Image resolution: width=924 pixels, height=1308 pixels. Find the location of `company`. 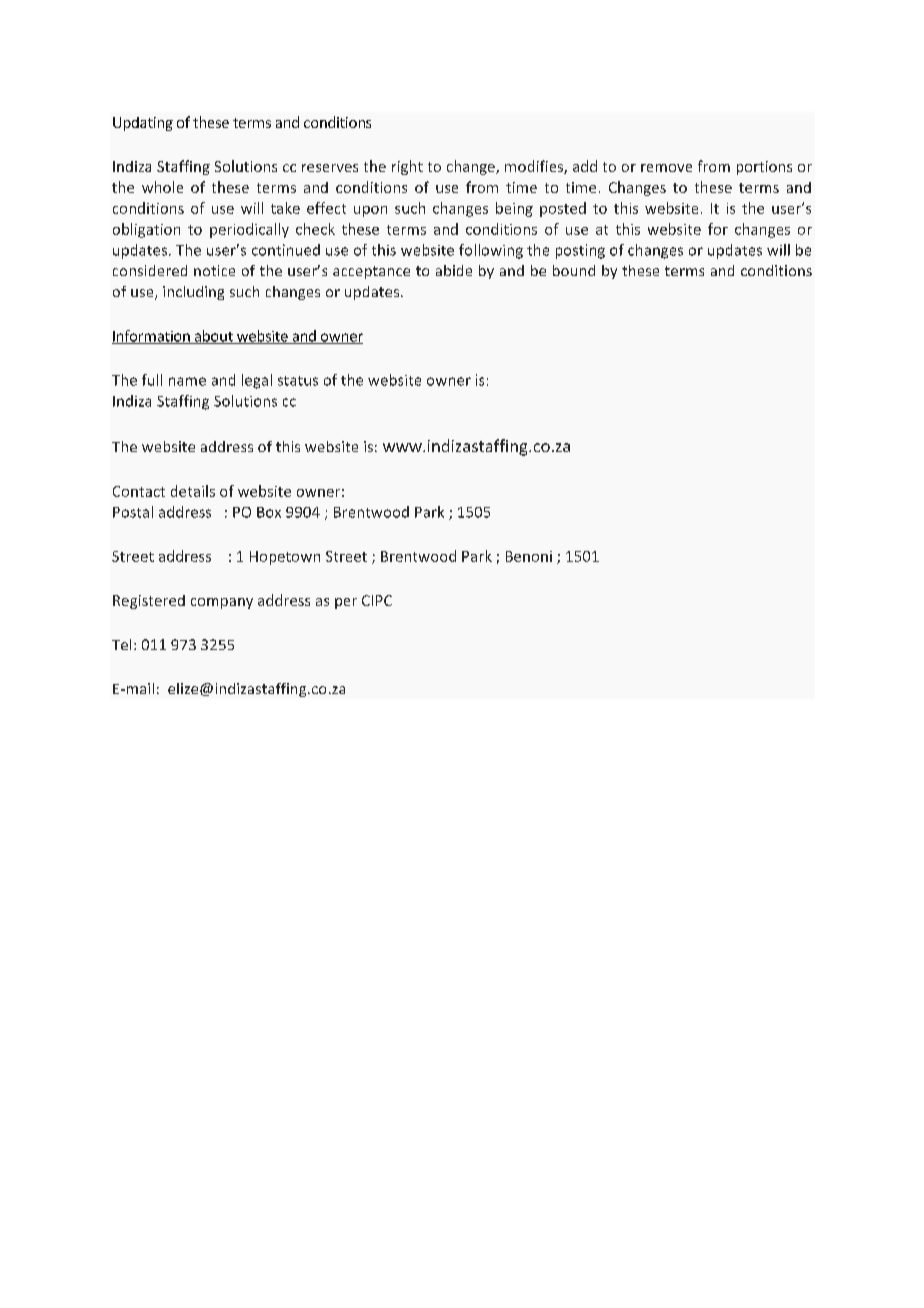

company is located at coordinates (222, 603).
